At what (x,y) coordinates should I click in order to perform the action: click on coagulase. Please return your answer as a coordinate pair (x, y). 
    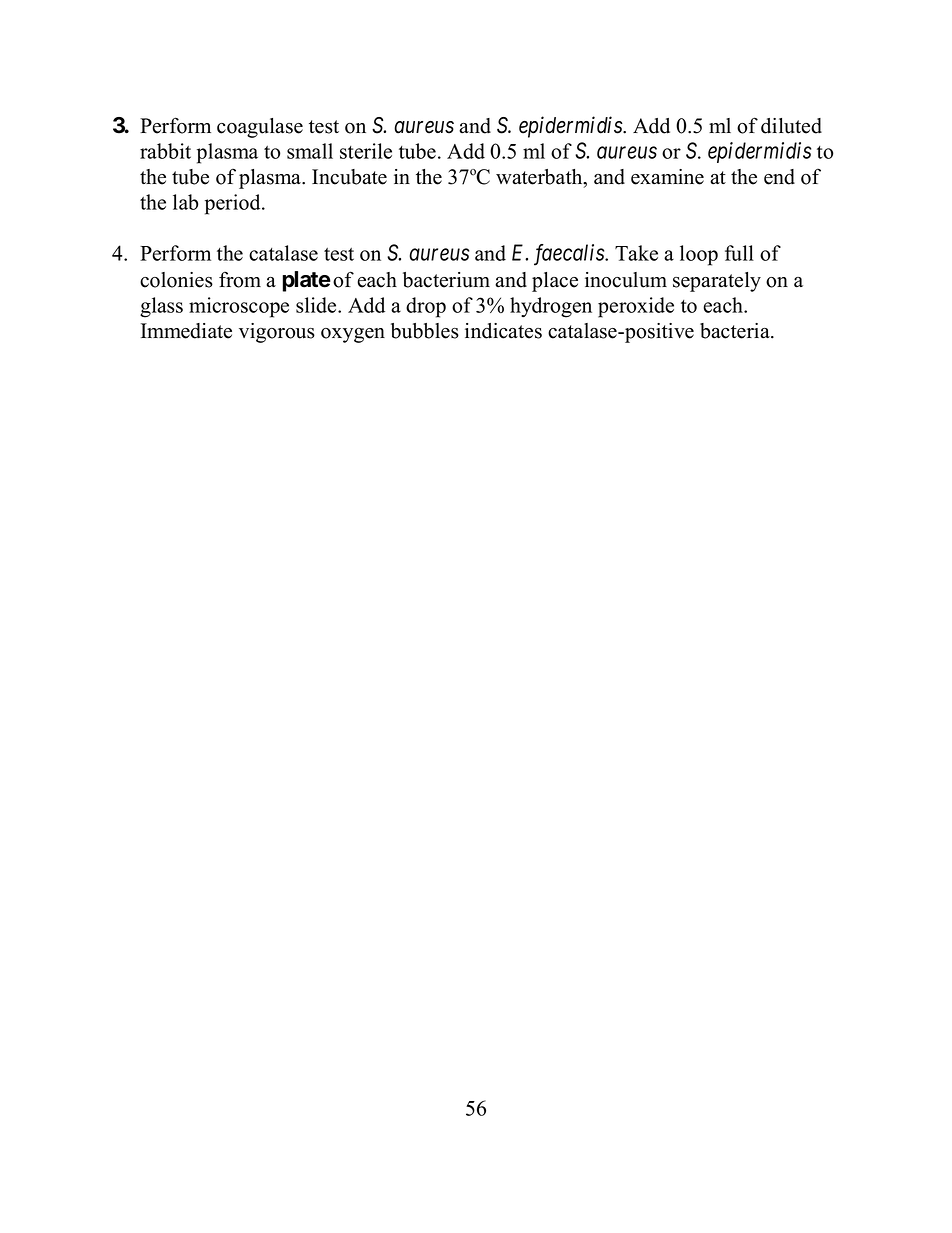
    Looking at the image, I should click on (260, 128).
